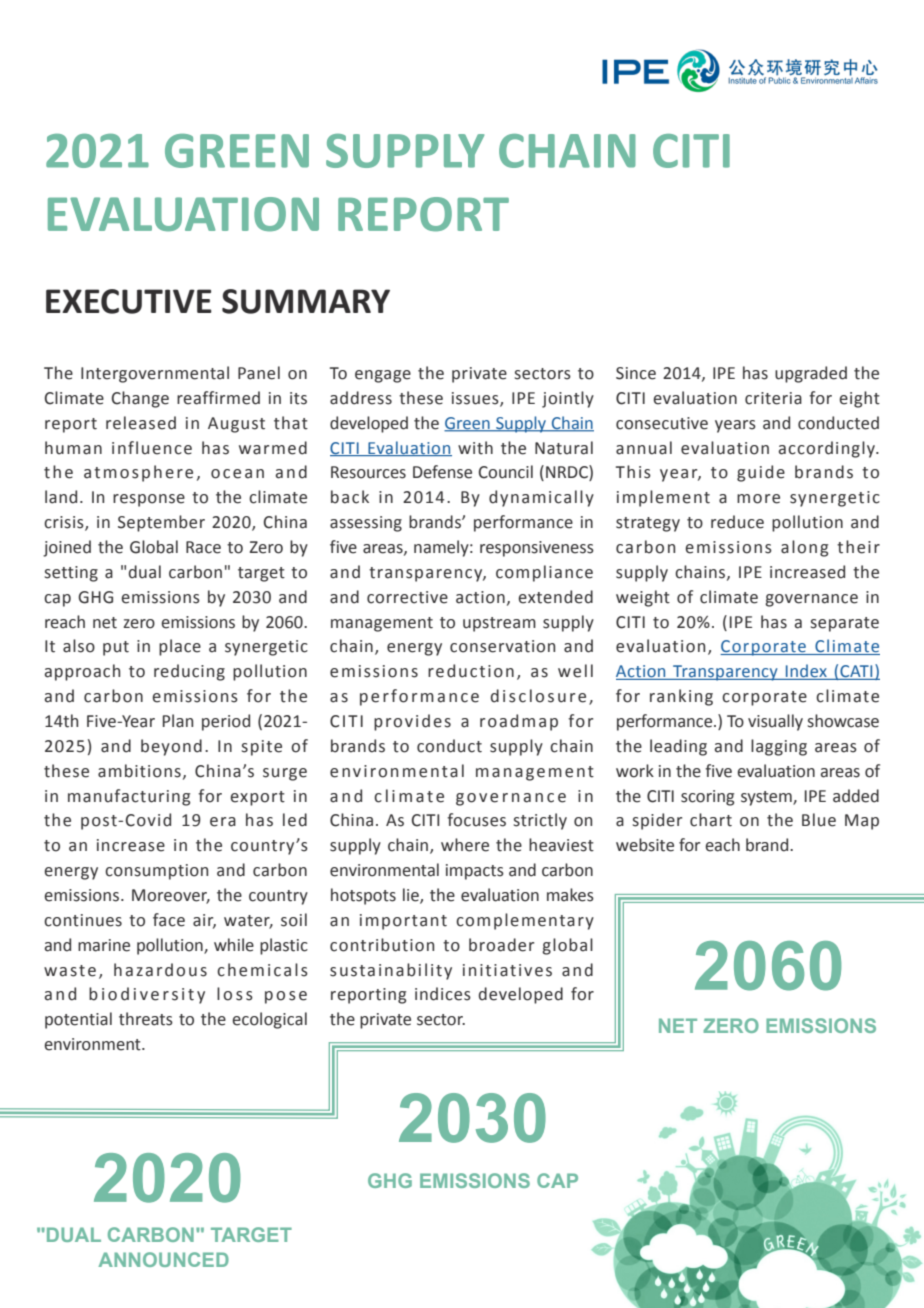  I want to click on EXECUTIVE, so click(129, 301).
